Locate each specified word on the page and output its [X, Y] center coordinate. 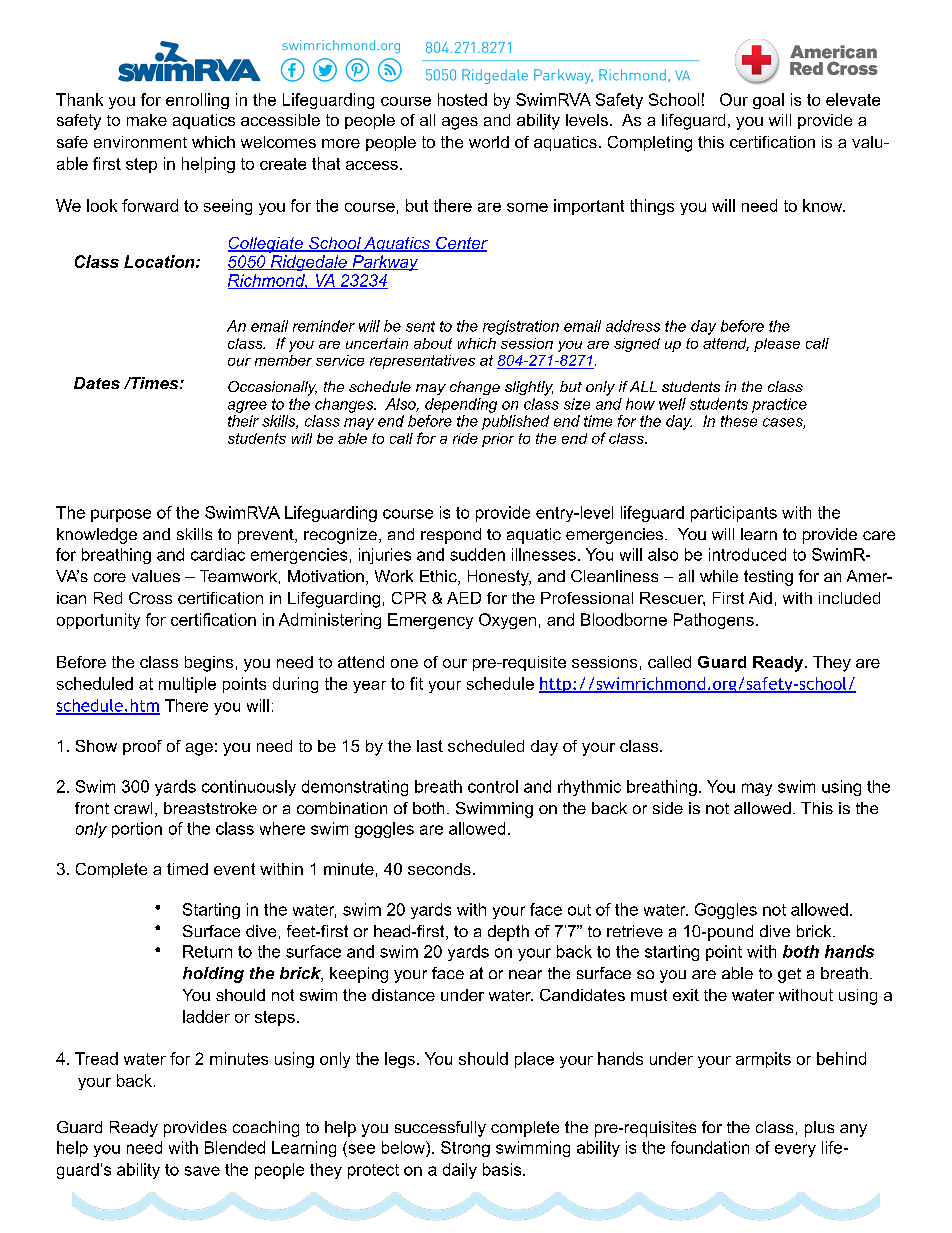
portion [137, 830]
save [202, 1171]
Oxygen [507, 621]
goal [768, 101]
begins [209, 664]
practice [779, 405]
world [489, 142]
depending [461, 405]
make [147, 120]
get [789, 975]
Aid [760, 598]
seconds [439, 869]
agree [247, 407]
